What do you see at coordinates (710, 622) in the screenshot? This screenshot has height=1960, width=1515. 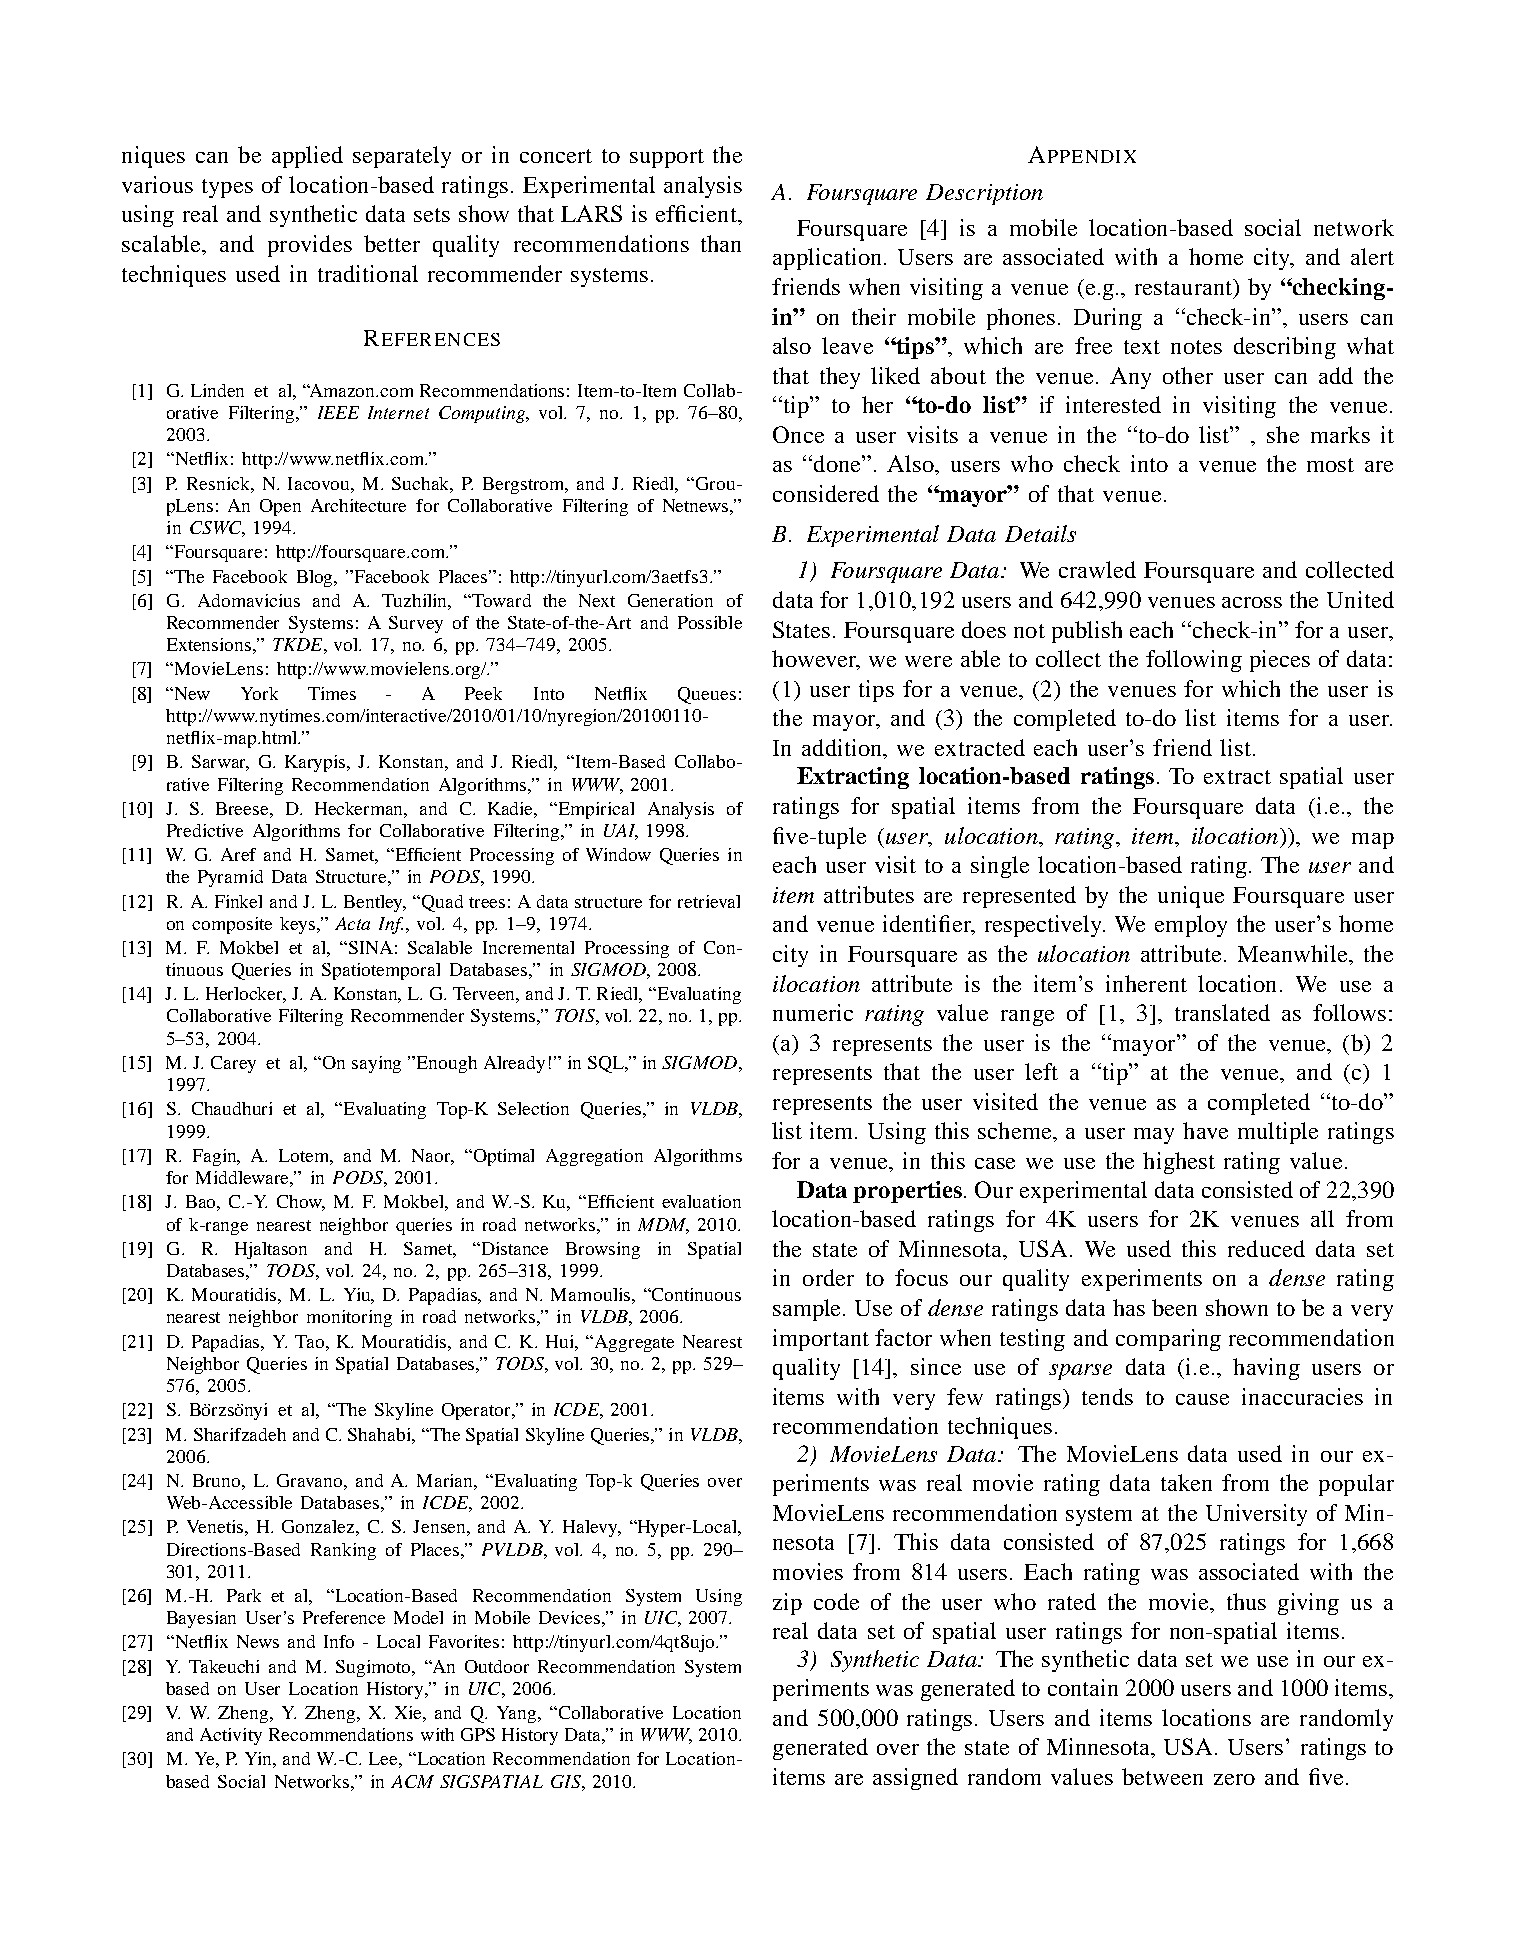 I see `Possible` at bounding box center [710, 622].
